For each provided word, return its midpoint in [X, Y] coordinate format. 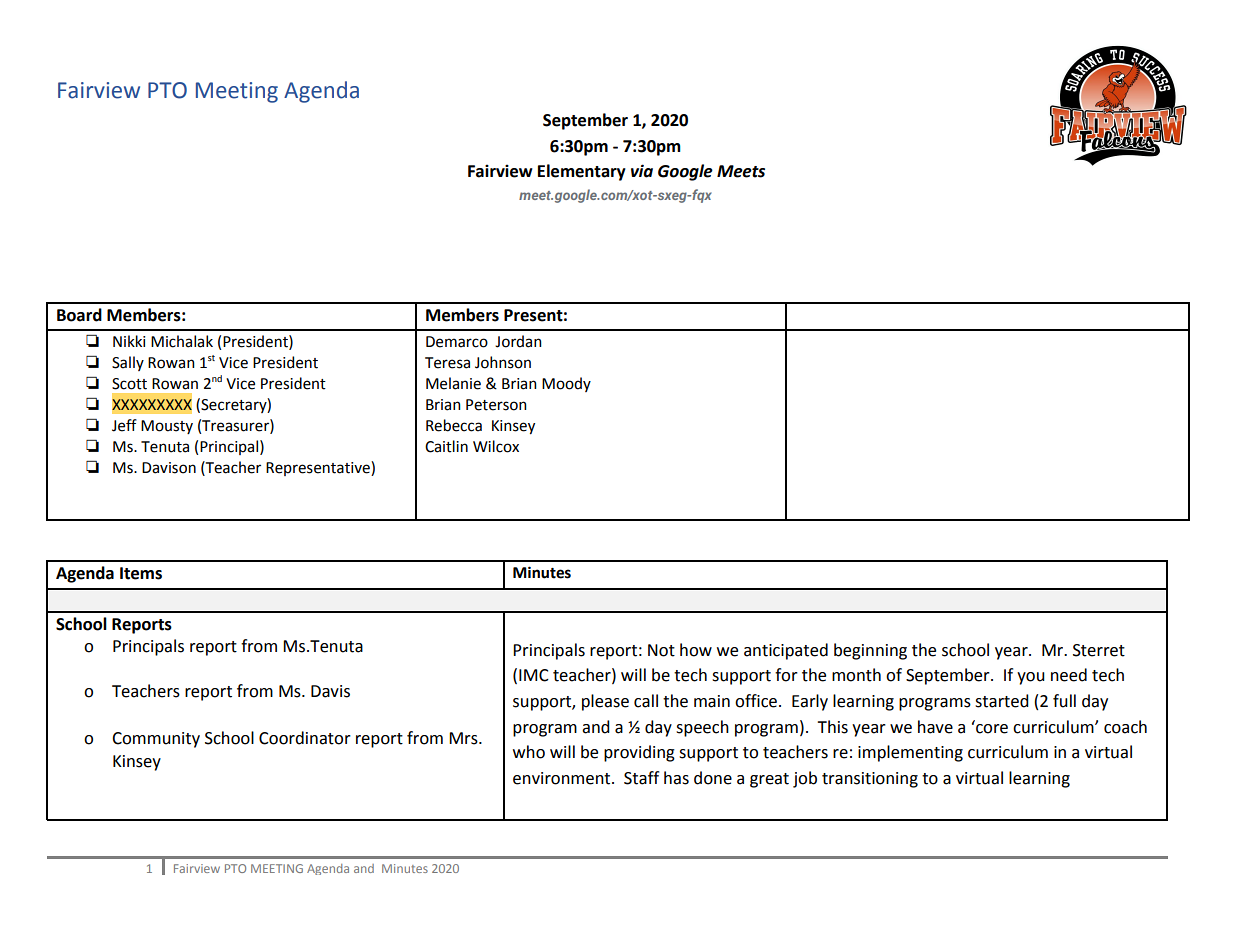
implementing [910, 753]
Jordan [518, 341]
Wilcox [496, 446]
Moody [566, 384]
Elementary [582, 172]
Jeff [124, 425]
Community [156, 740]
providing [639, 753]
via [642, 171]
